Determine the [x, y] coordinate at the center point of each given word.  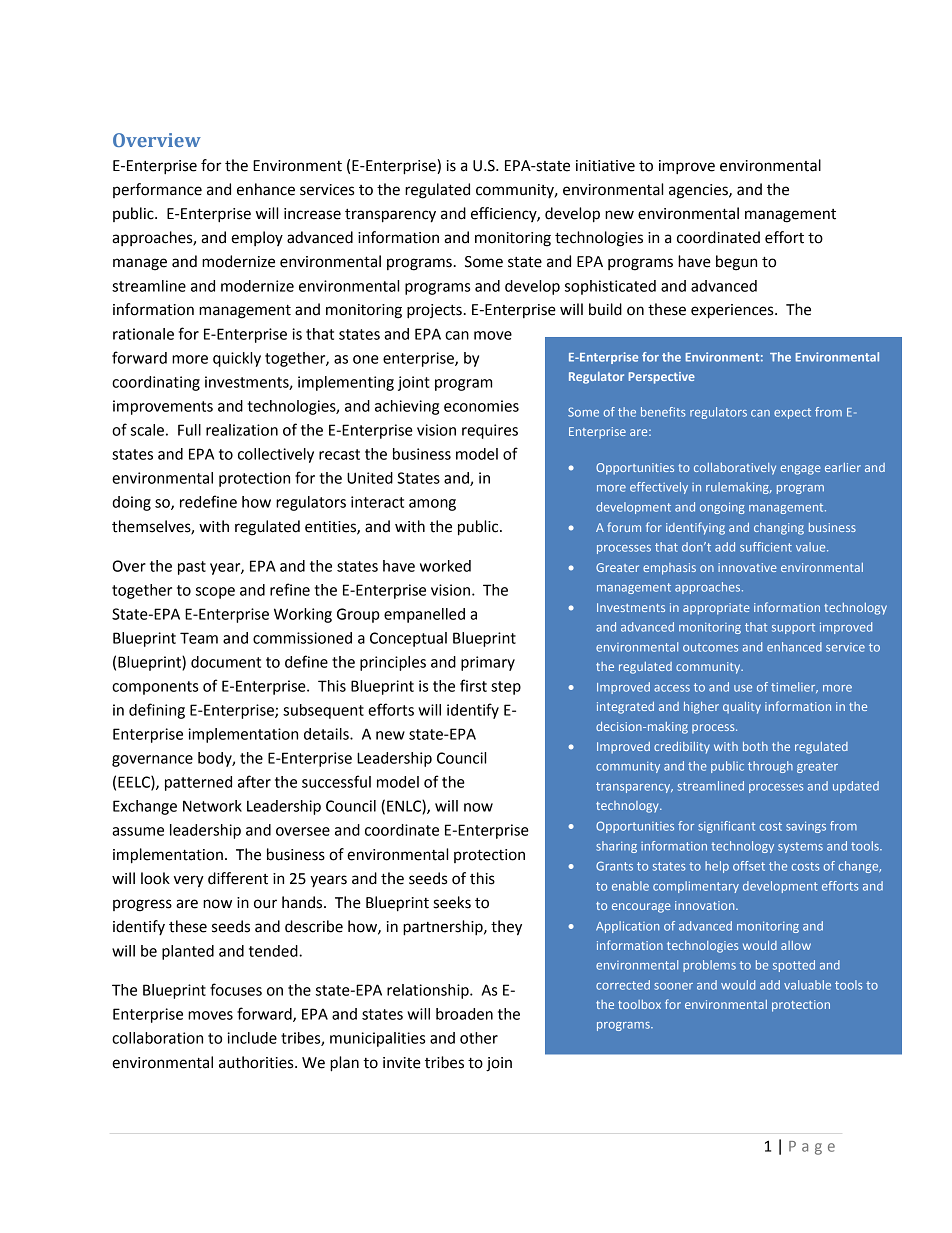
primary [488, 663]
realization [242, 430]
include [252, 1038]
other [479, 1038]
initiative [605, 166]
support [793, 628]
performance [157, 190]
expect [792, 413]
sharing [616, 847]
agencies [699, 191]
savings [806, 827]
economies [481, 406]
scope [215, 593]
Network [212, 806]
